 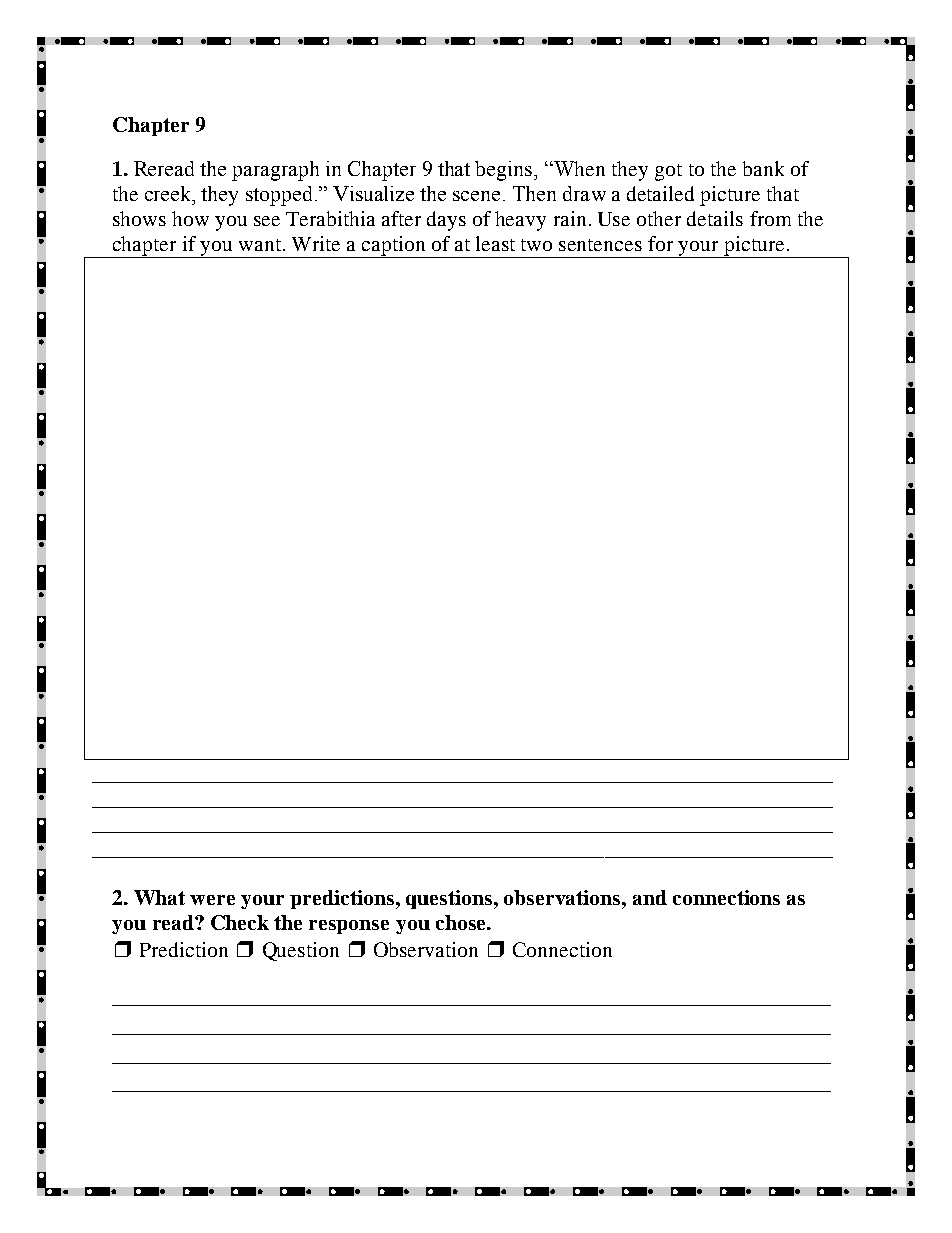 What do you see at coordinates (212, 900) in the screenshot?
I see `were` at bounding box center [212, 900].
